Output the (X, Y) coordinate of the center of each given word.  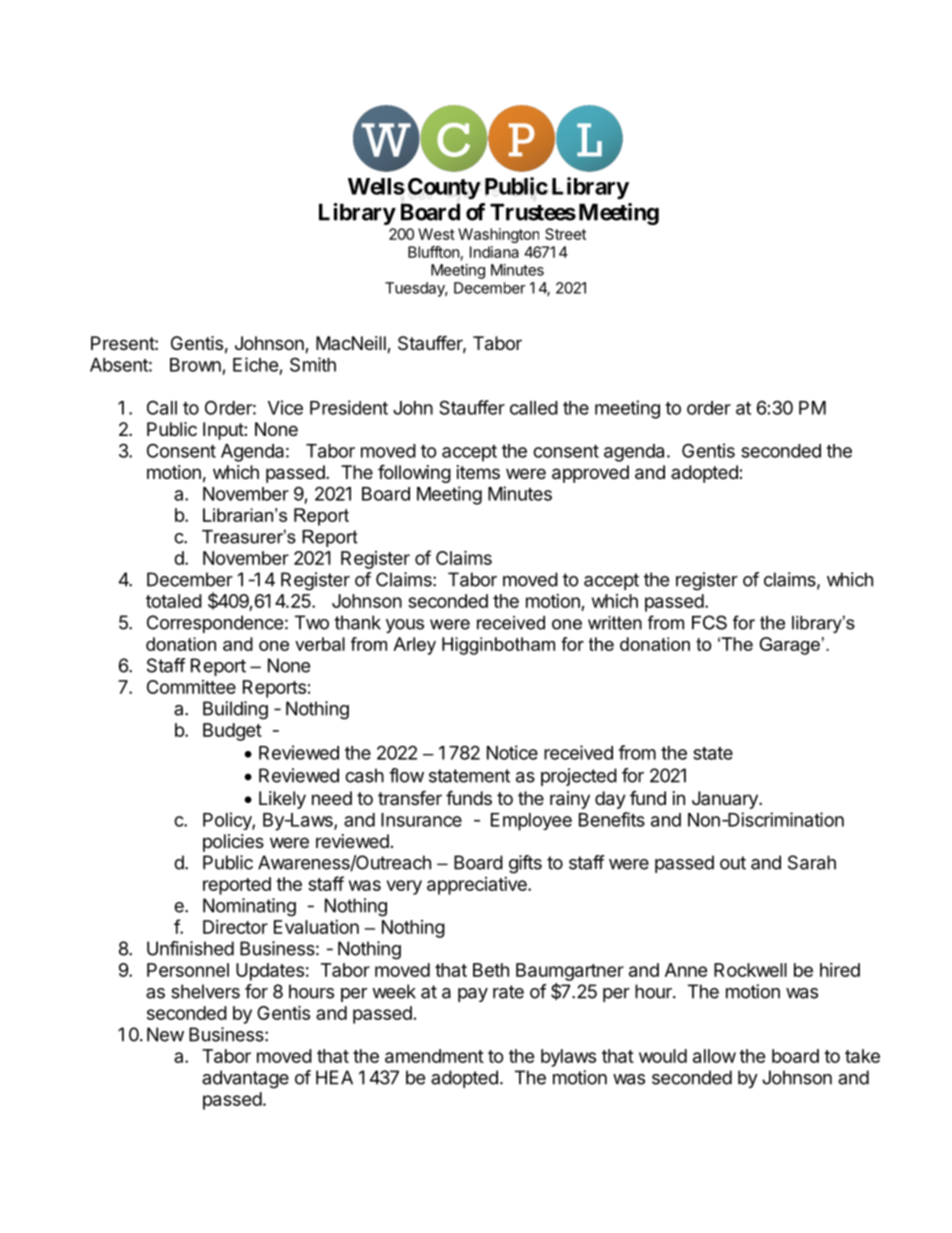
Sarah (812, 862)
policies (233, 843)
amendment (434, 1056)
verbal (320, 644)
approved (590, 474)
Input (224, 431)
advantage (245, 1079)
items (478, 472)
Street (565, 234)
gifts (525, 864)
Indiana (494, 252)
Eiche (256, 364)
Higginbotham (498, 646)
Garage (789, 646)
